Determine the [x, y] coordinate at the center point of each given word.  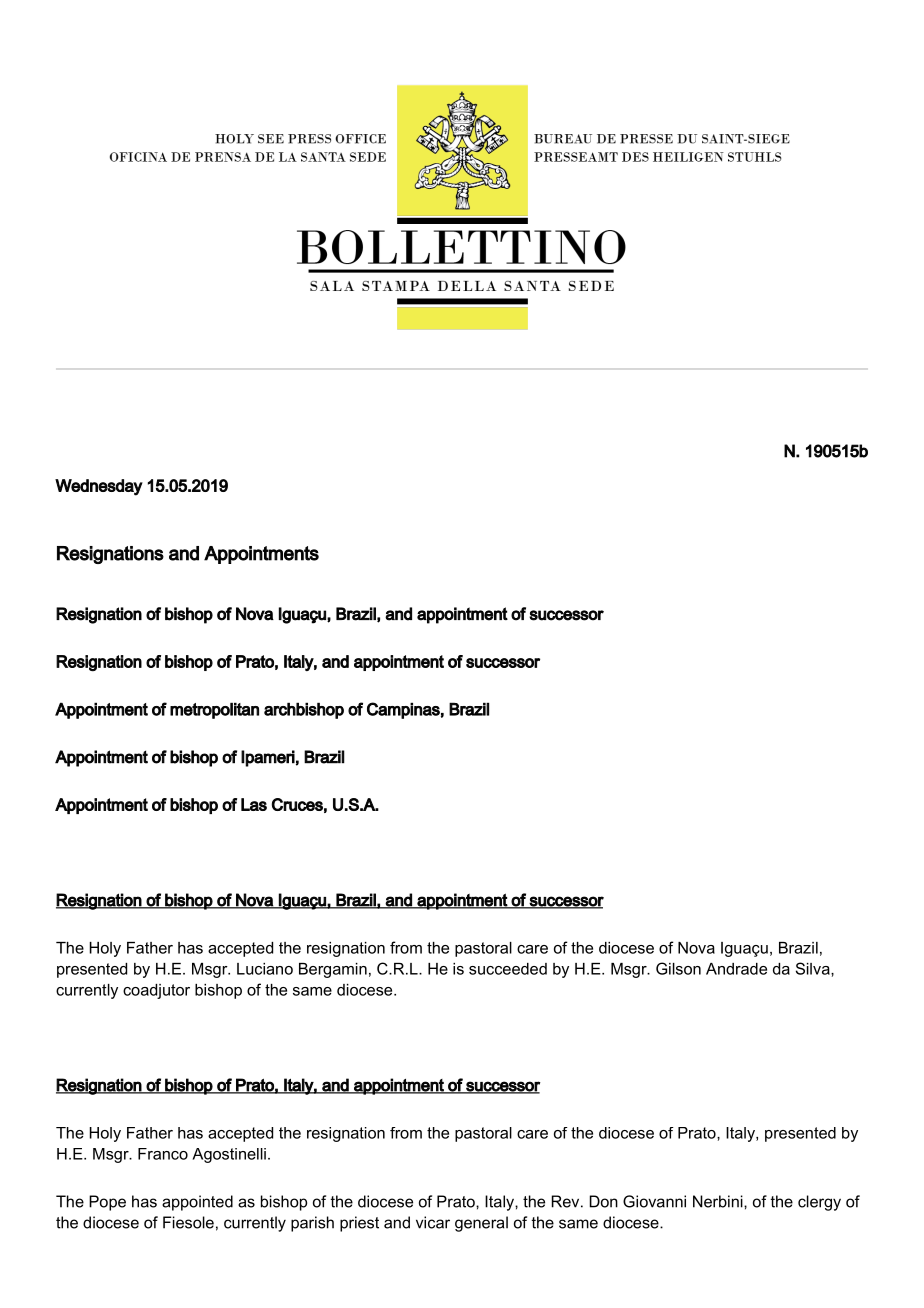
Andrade [736, 969]
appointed [197, 1203]
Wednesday [99, 487]
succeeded [508, 969]
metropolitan [214, 710]
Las [254, 804]
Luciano [265, 969]
